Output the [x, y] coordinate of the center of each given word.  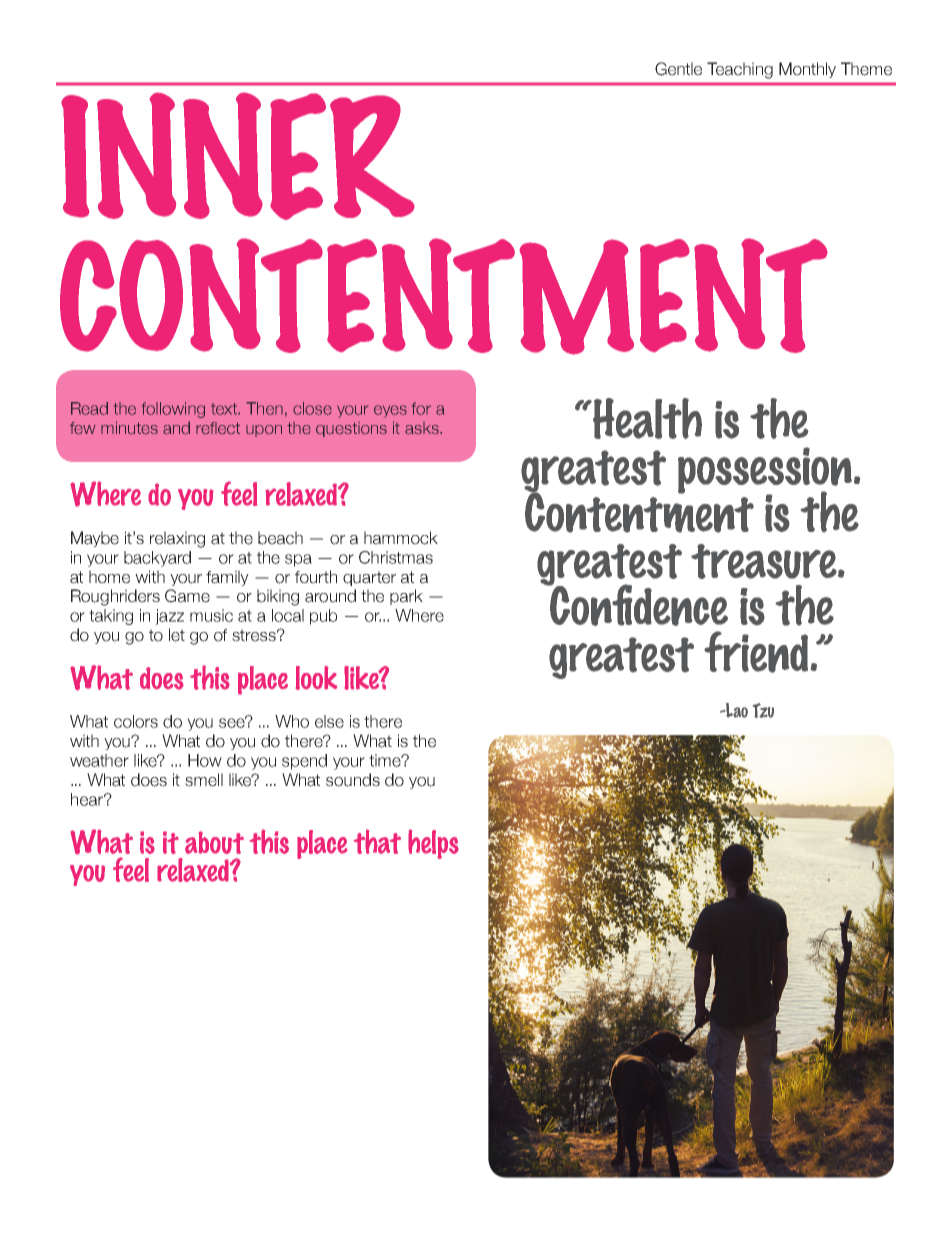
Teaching [740, 70]
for [421, 408]
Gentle [678, 69]
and [176, 428]
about [214, 842]
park [406, 597]
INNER [238, 156]
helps [433, 844]
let [177, 635]
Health [646, 418]
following [173, 410]
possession [765, 471]
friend [756, 652]
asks [423, 428]
